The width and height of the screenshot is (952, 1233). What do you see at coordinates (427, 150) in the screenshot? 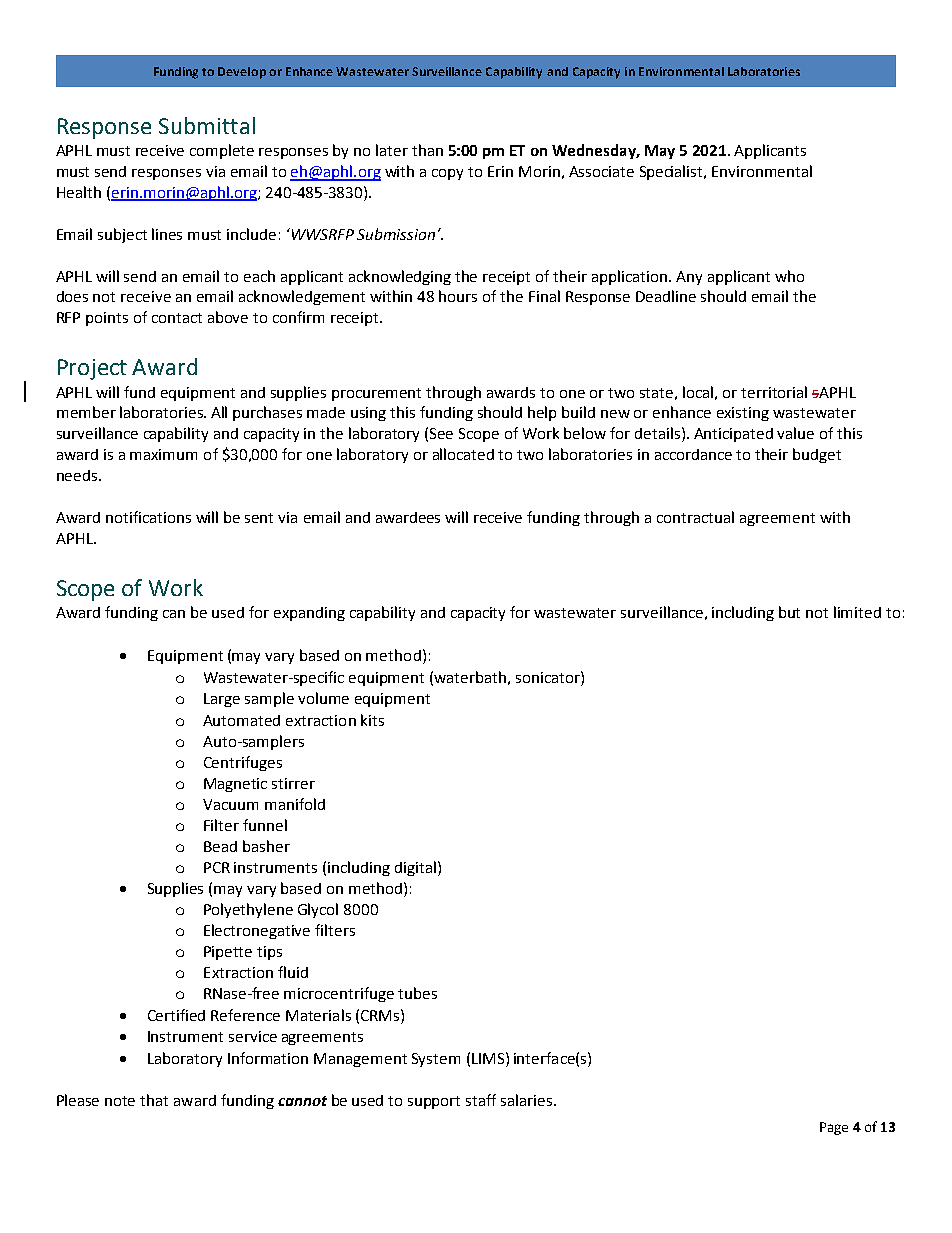
I see `than` at bounding box center [427, 150].
